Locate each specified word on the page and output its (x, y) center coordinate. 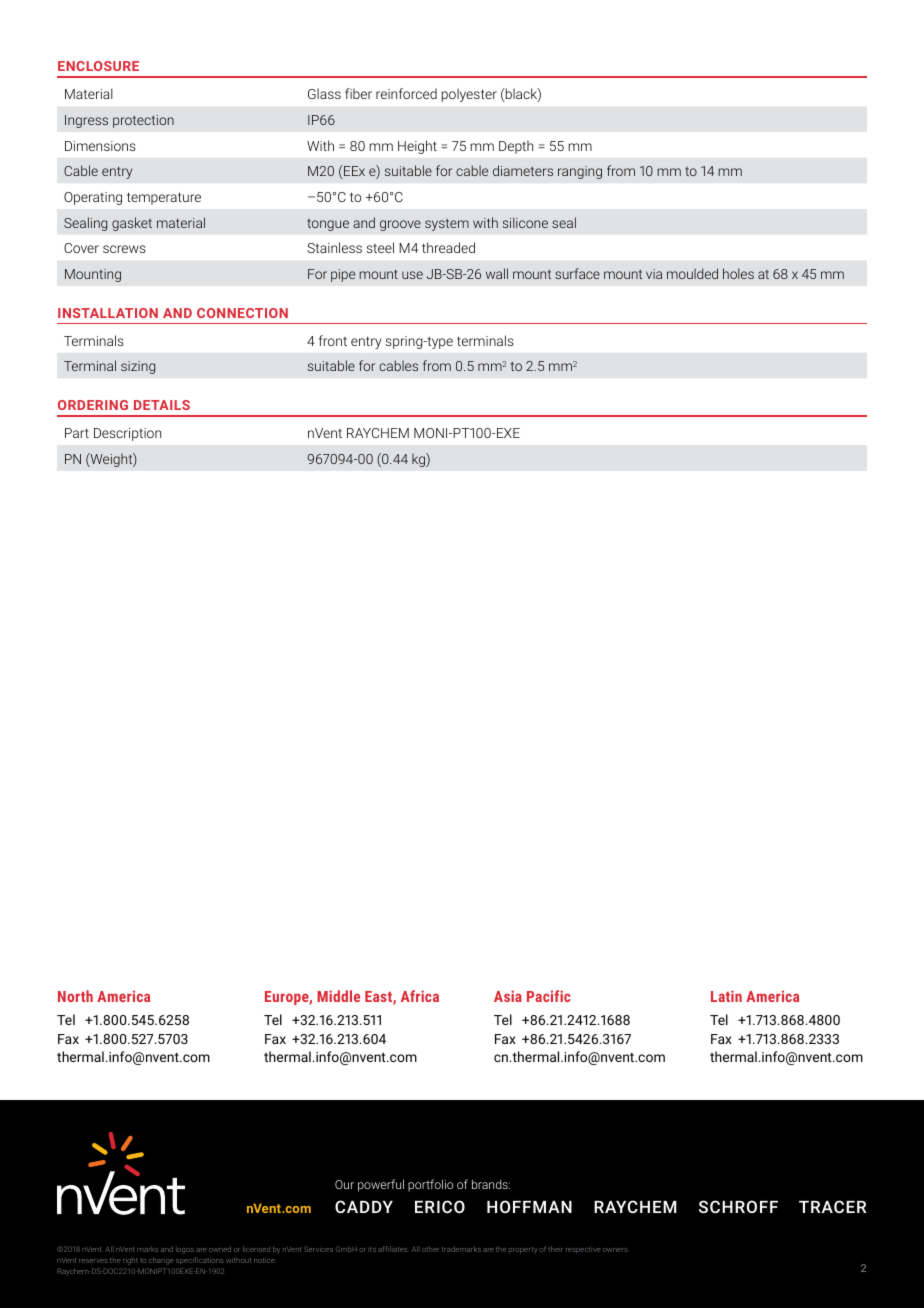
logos (185, 1250)
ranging (580, 172)
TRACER (832, 1206)
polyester (469, 95)
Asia (508, 996)
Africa (420, 996)
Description (127, 434)
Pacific (549, 996)
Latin (726, 996)
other (430, 1249)
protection (143, 121)
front (333, 340)
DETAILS (162, 405)
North (75, 996)
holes (738, 273)
